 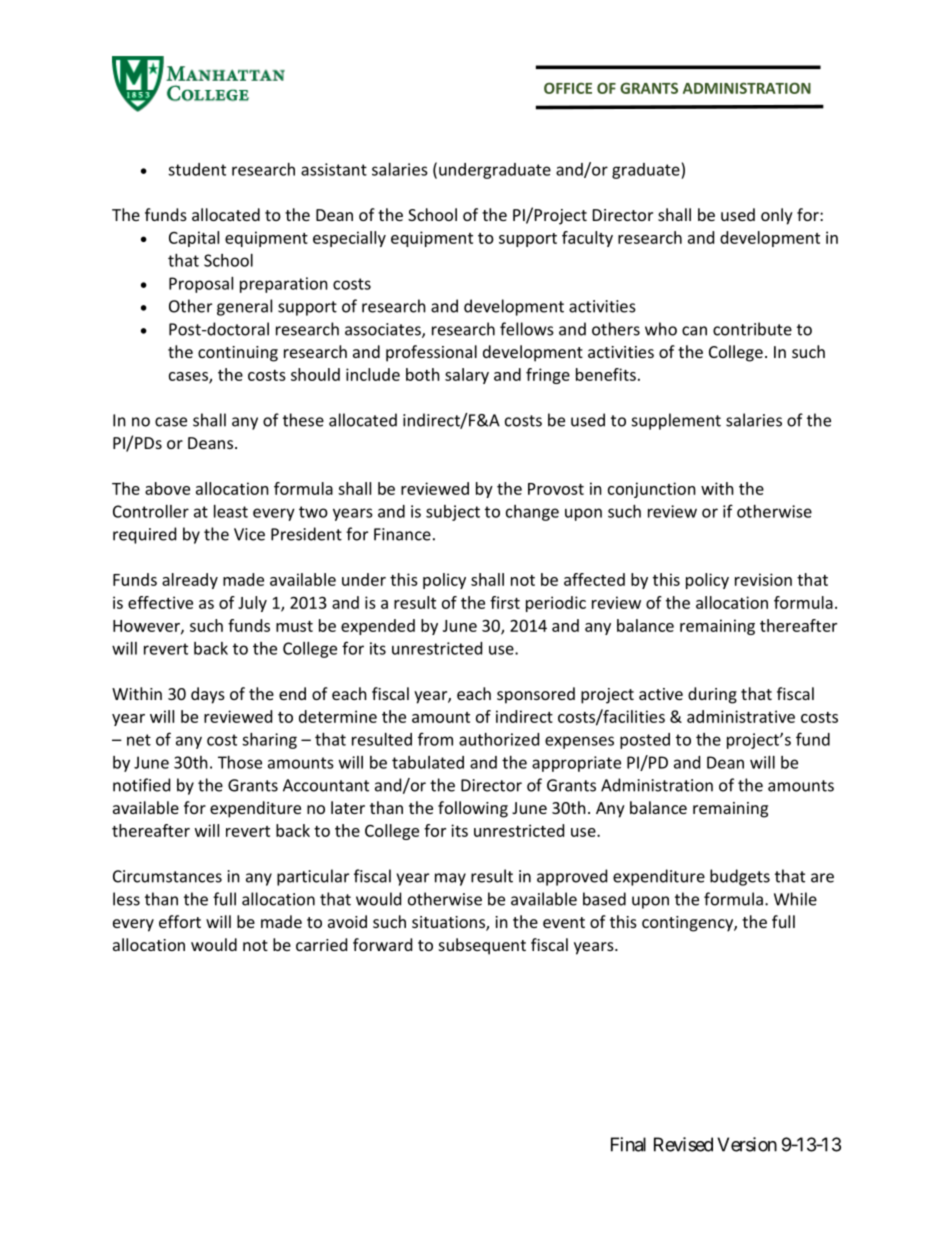 What do you see at coordinates (467, 376) in the page?
I see `salary` at bounding box center [467, 376].
